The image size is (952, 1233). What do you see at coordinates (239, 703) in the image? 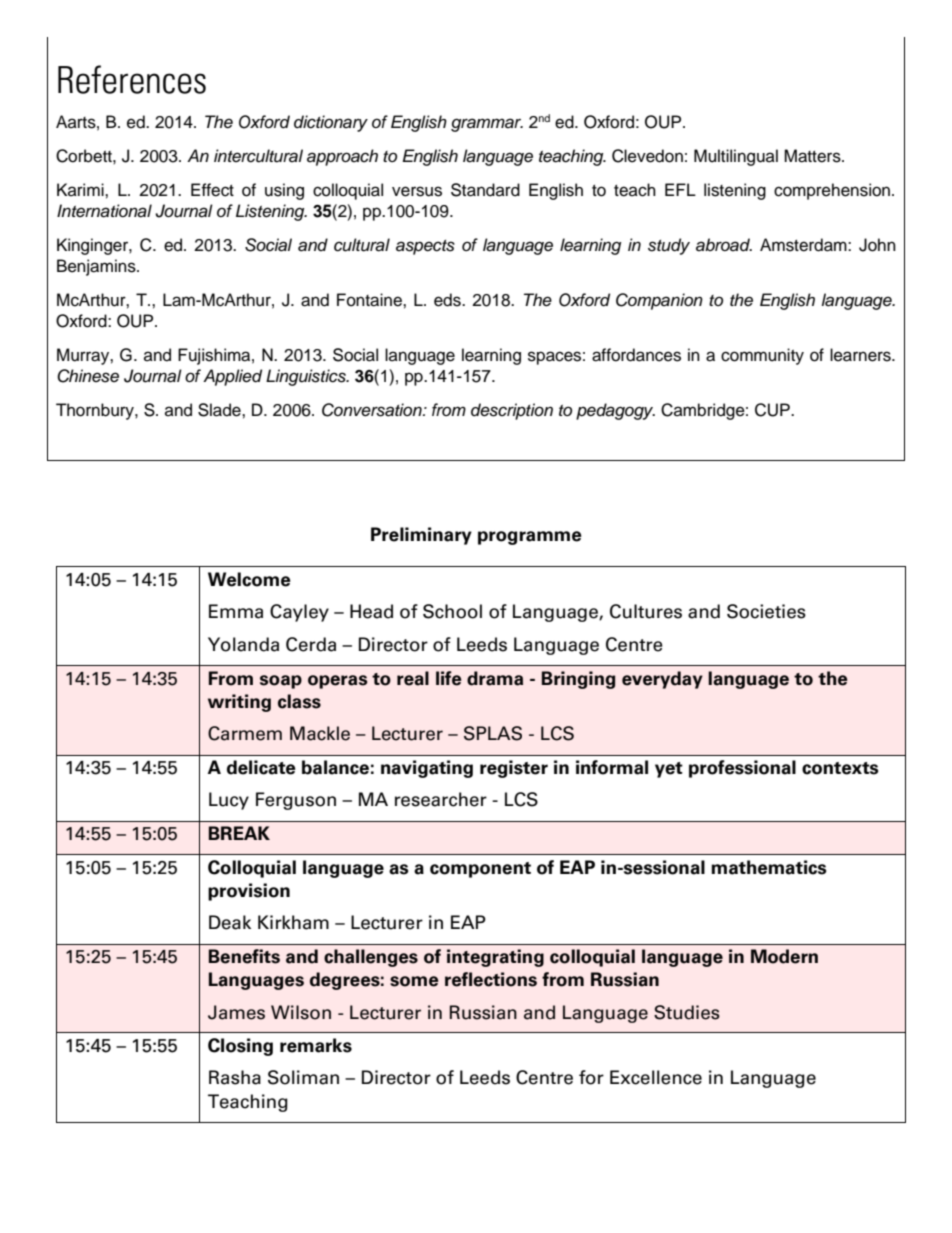
I see `writing` at bounding box center [239, 703].
